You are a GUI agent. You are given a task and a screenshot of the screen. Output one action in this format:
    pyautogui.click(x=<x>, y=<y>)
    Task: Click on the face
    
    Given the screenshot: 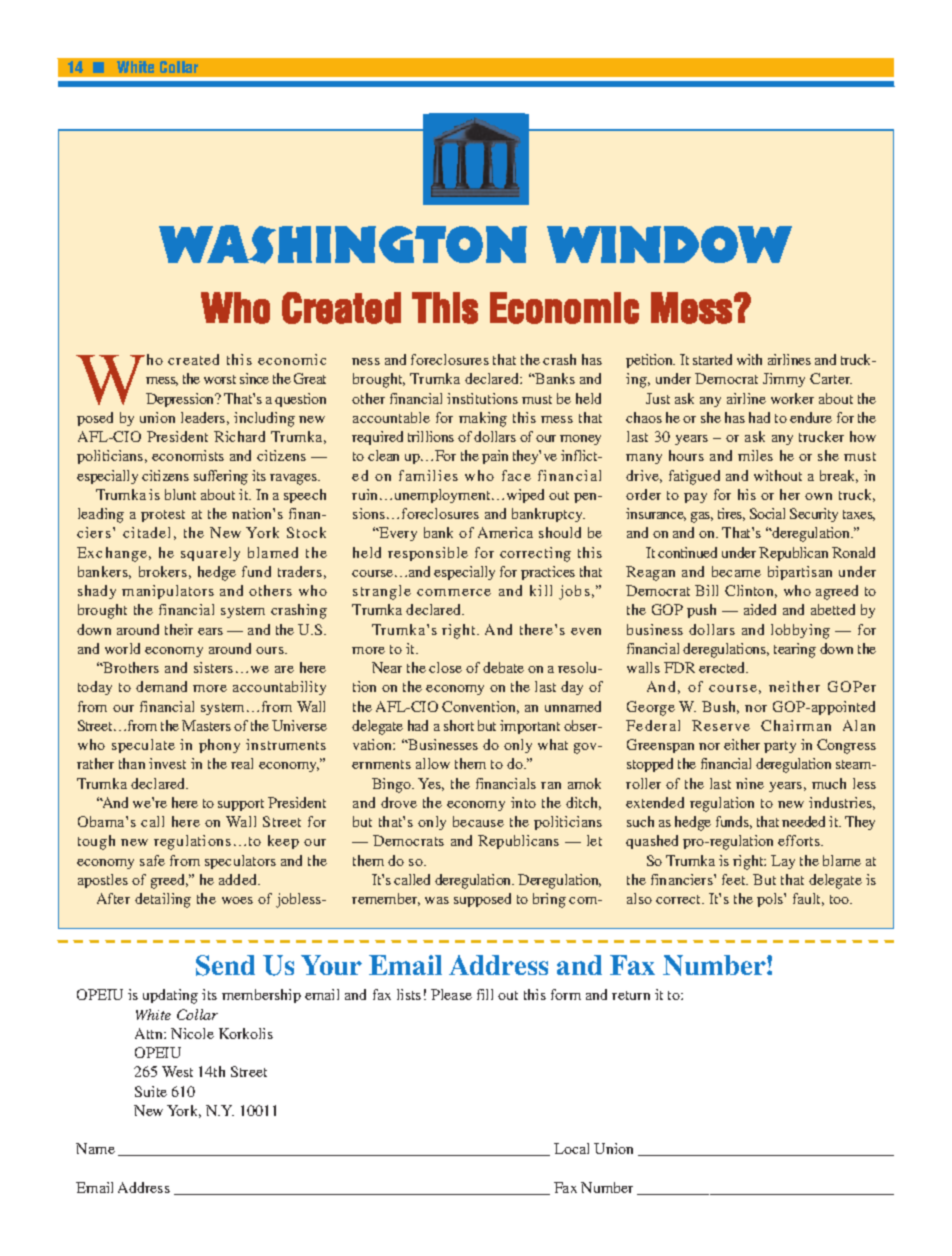 What is the action you would take?
    pyautogui.click(x=516, y=475)
